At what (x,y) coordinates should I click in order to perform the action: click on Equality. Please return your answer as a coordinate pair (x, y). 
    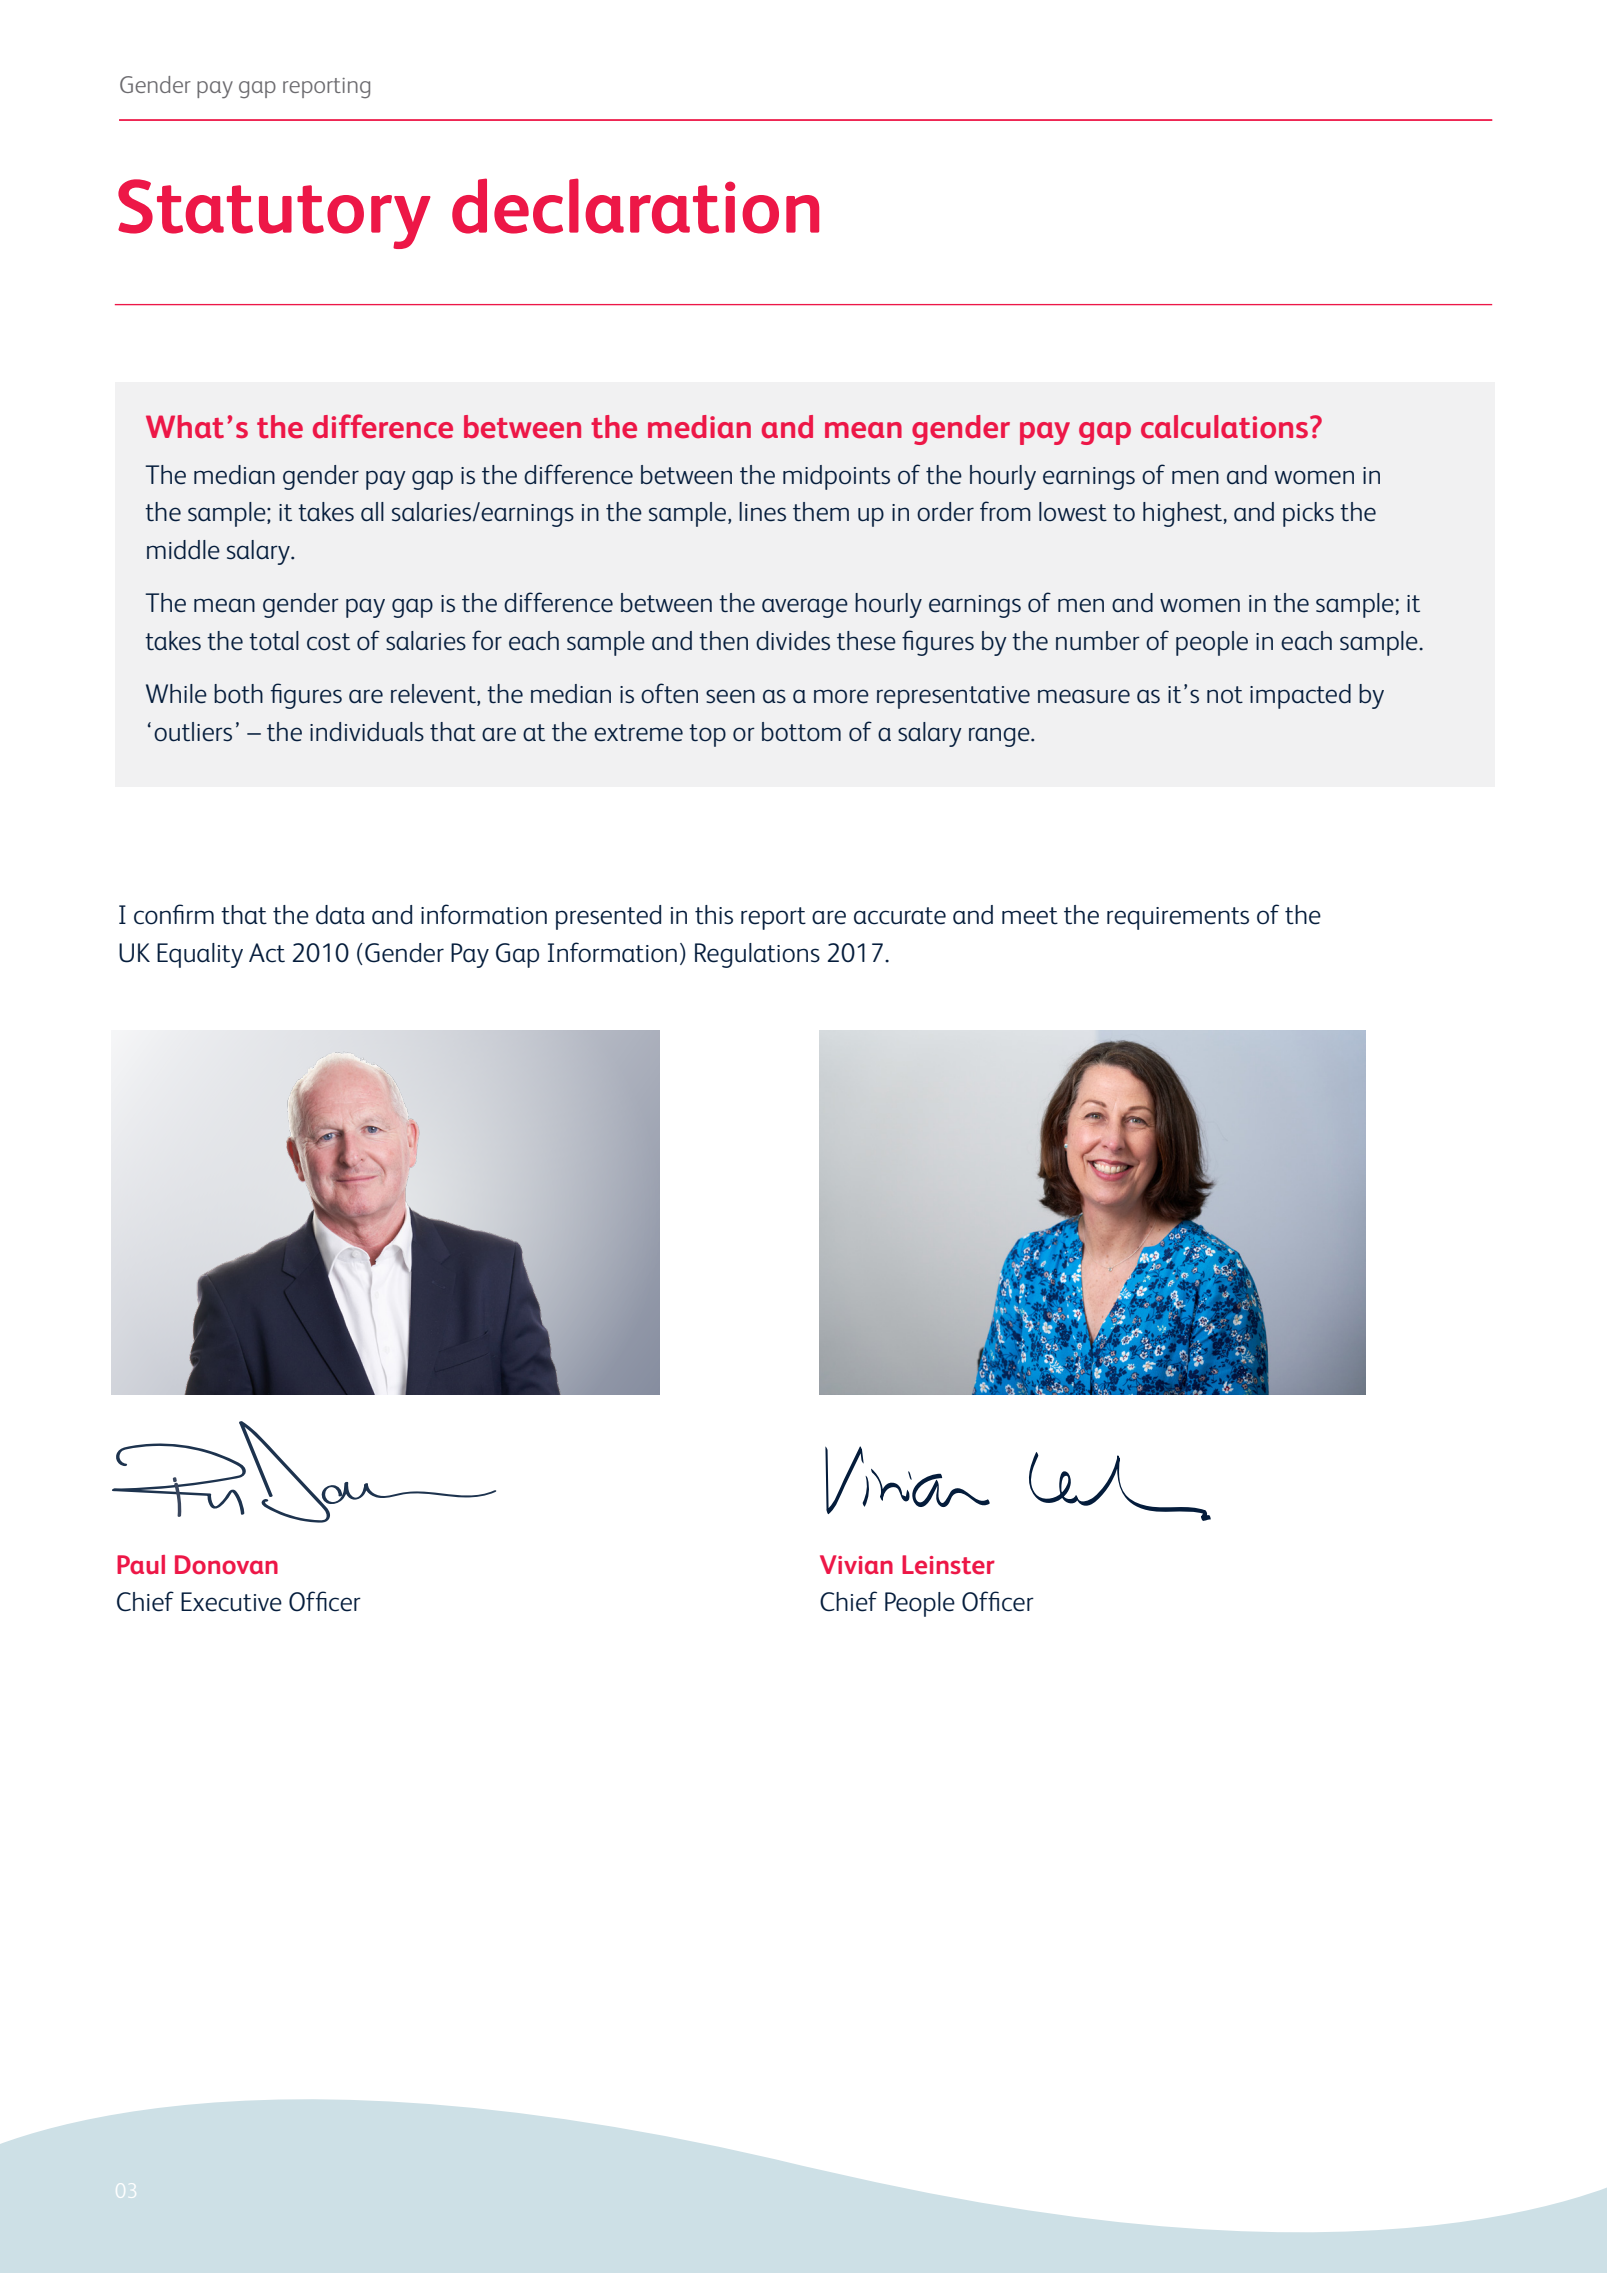
    Looking at the image, I should click on (200, 955).
